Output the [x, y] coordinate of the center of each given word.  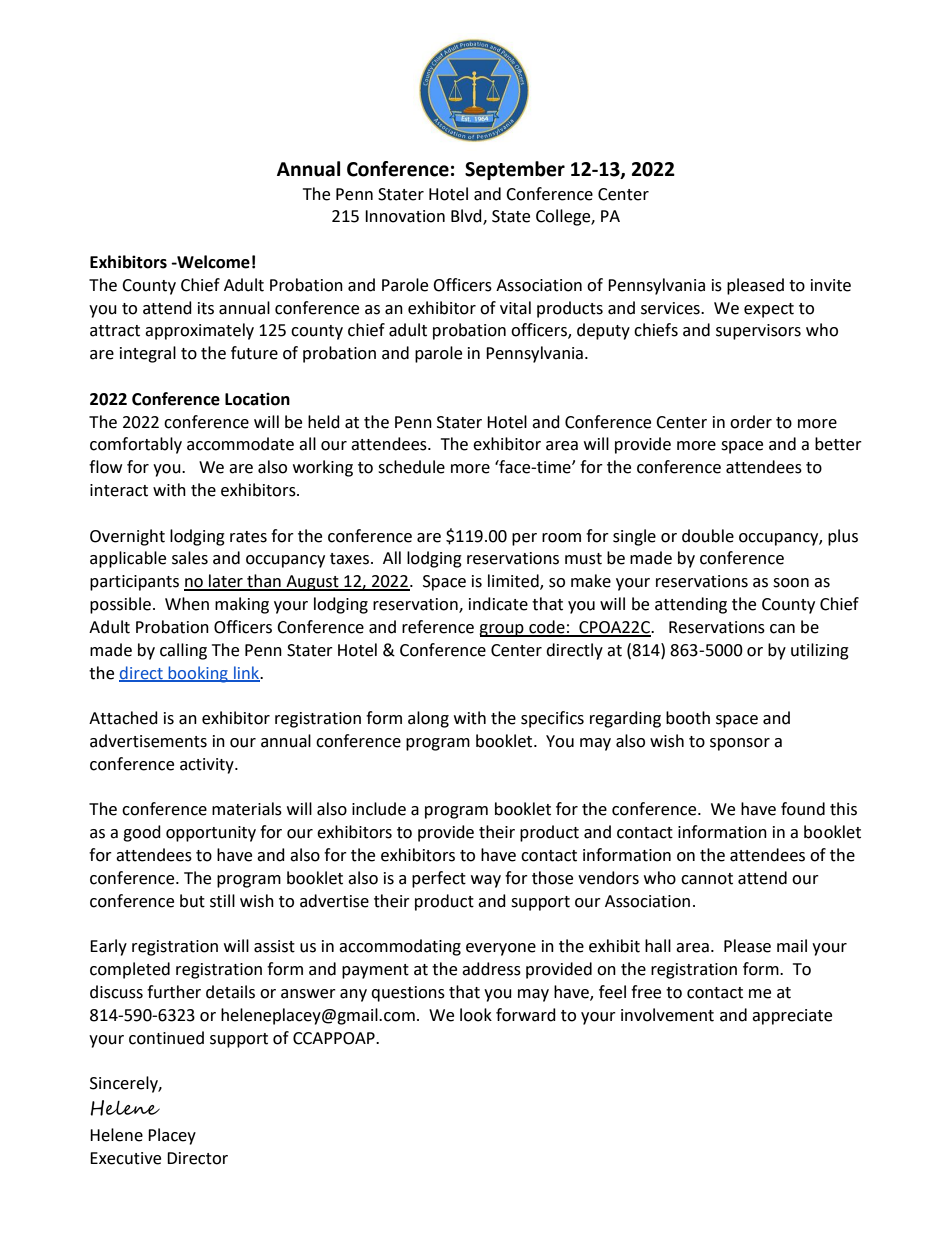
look [476, 1015]
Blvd [467, 217]
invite [831, 285]
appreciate [792, 1017]
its [206, 308]
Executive [125, 1158]
